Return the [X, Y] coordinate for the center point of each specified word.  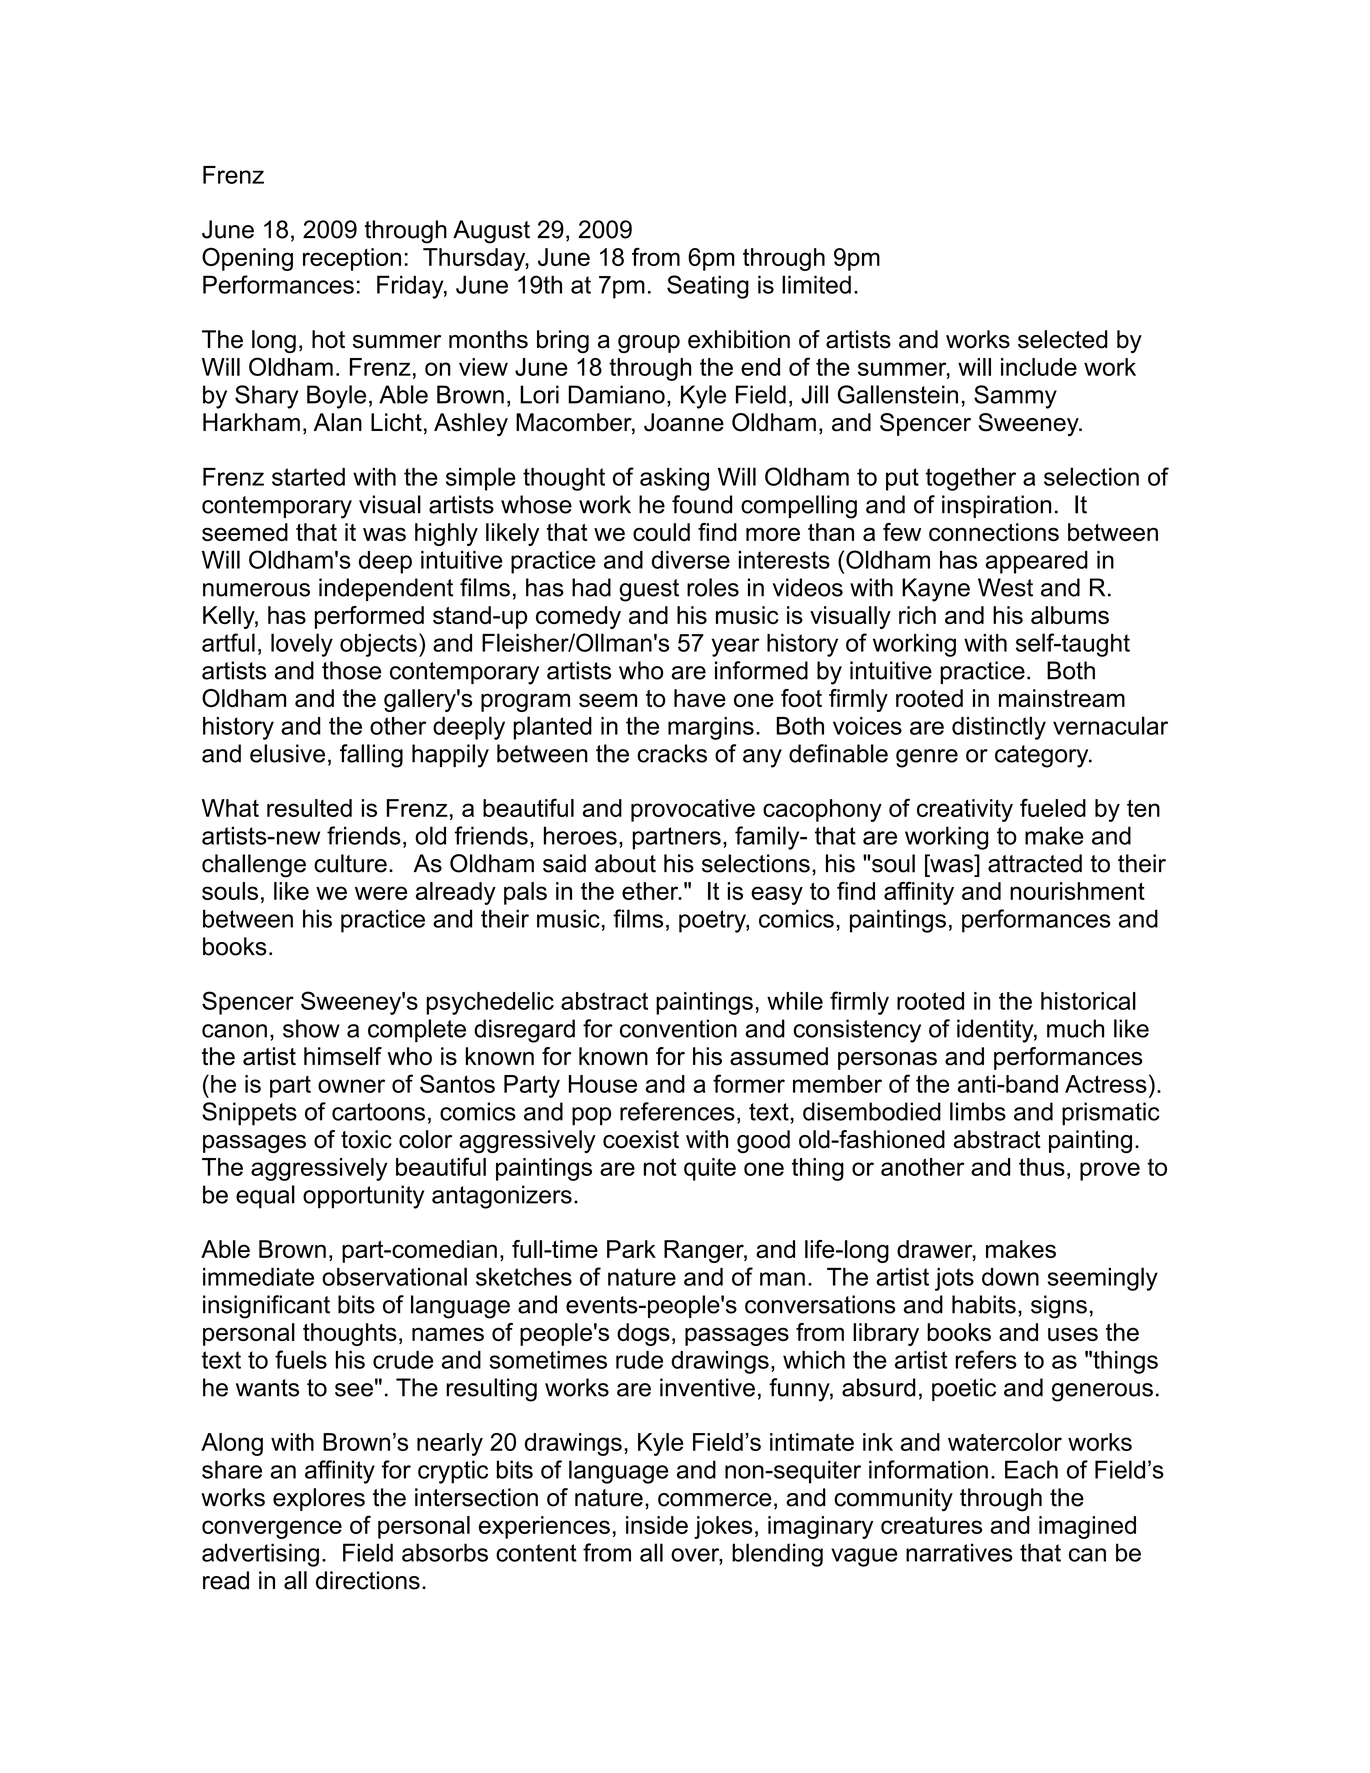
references [677, 1111]
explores [319, 1499]
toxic [366, 1139]
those [351, 670]
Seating [708, 287]
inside [657, 1525]
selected [1063, 339]
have [700, 698]
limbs [978, 1111]
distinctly [999, 728]
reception [352, 259]
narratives [959, 1552]
